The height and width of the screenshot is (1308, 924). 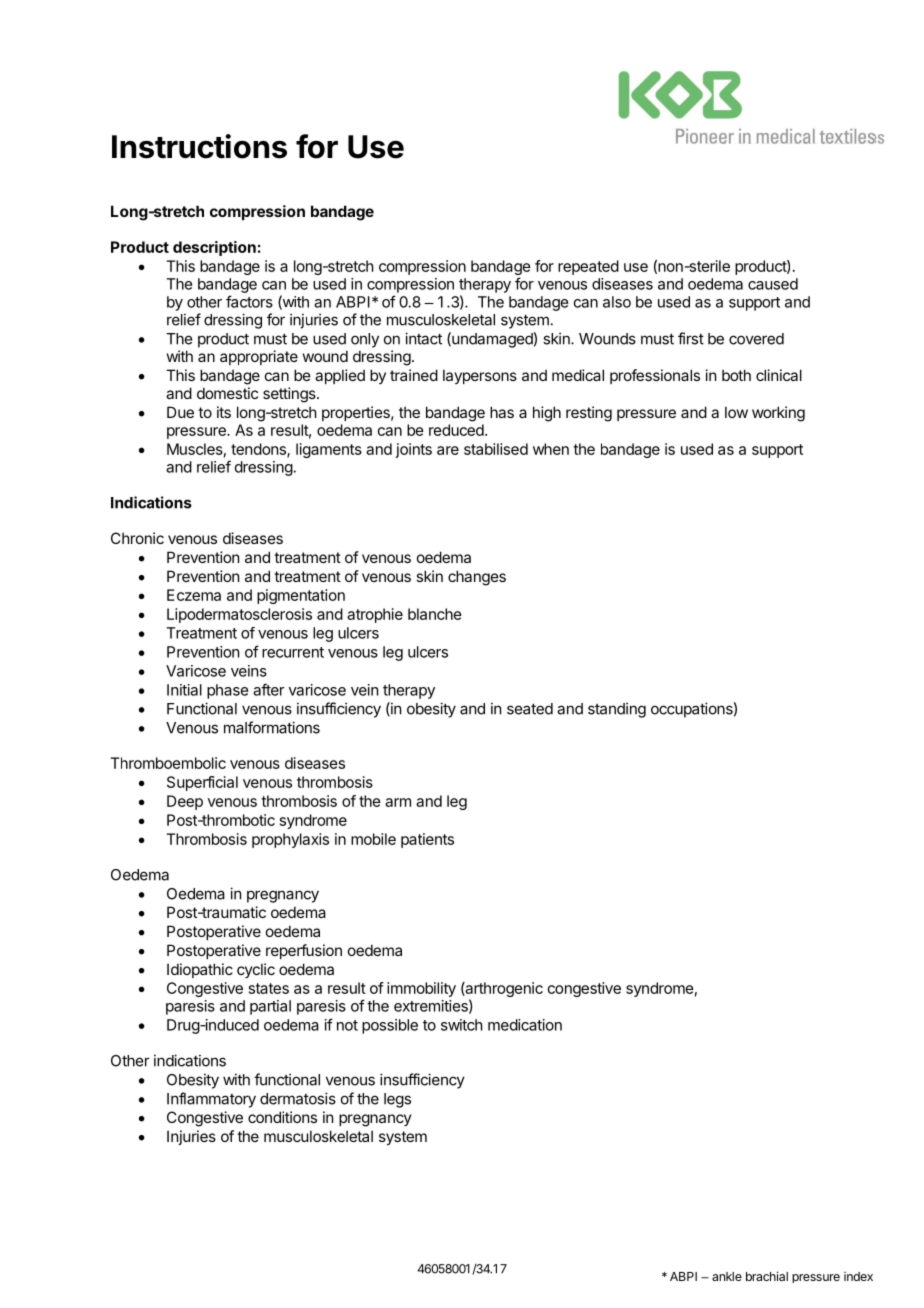 What do you see at coordinates (282, 1117) in the screenshot?
I see `conditions` at bounding box center [282, 1117].
